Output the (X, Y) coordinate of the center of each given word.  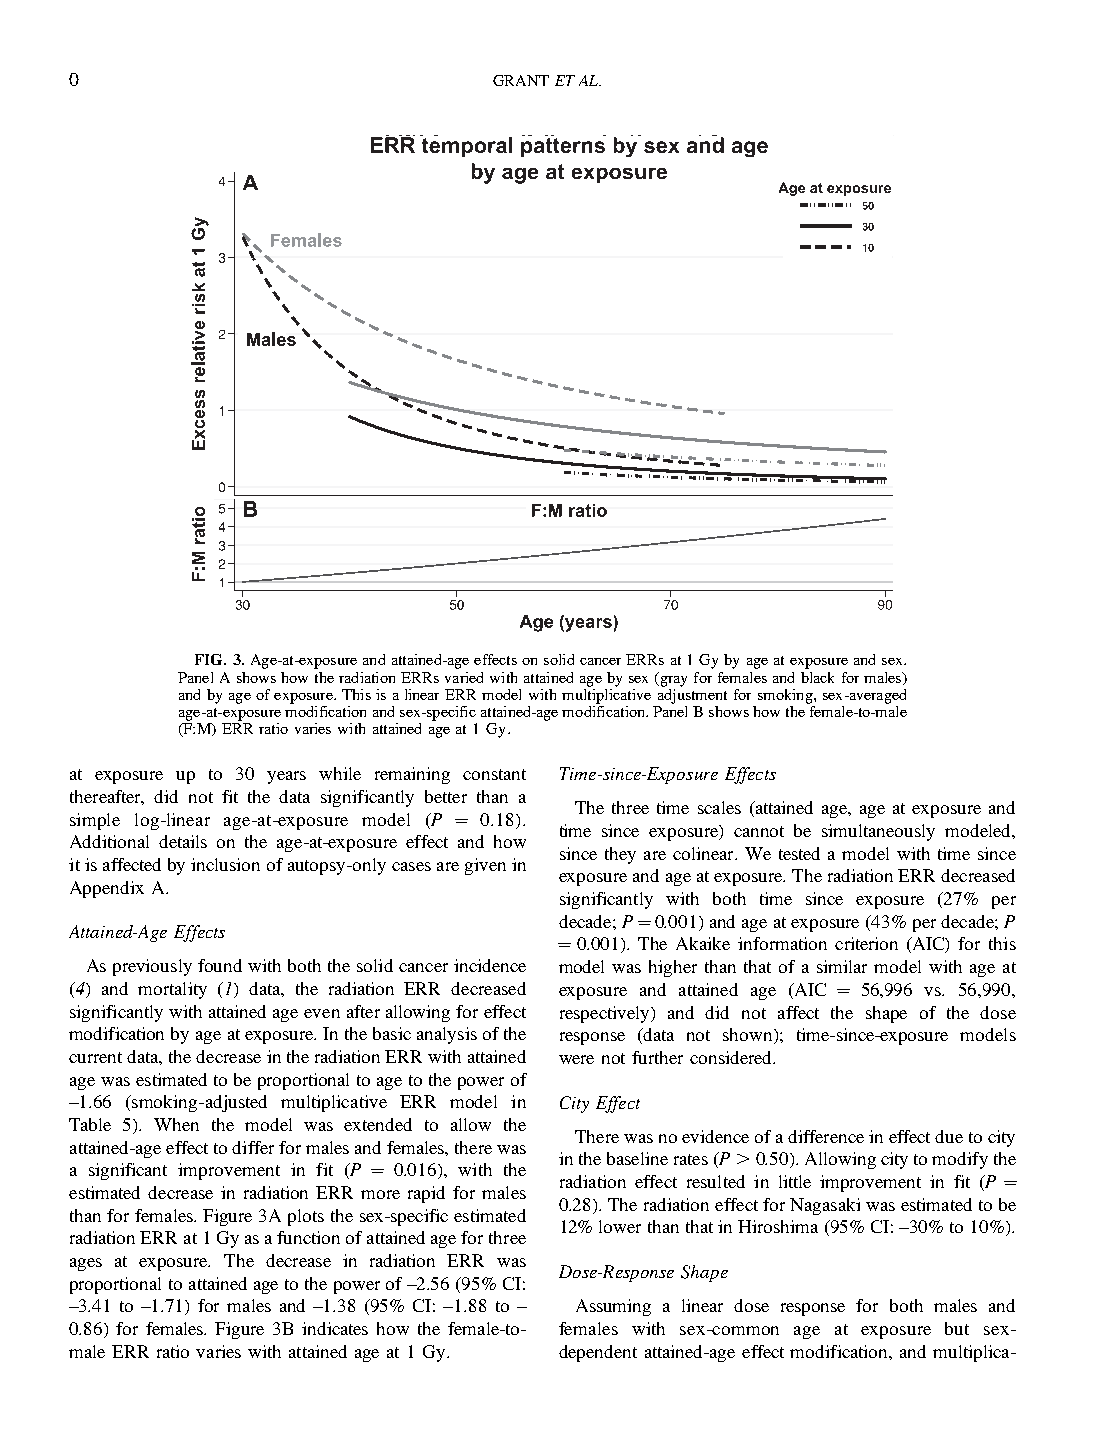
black (817, 677)
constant (494, 774)
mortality (172, 990)
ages (86, 1264)
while (340, 773)
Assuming (613, 1307)
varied (464, 677)
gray (672, 681)
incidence (490, 965)
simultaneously (878, 832)
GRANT (521, 80)
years (286, 777)
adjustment (692, 695)
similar (842, 966)
